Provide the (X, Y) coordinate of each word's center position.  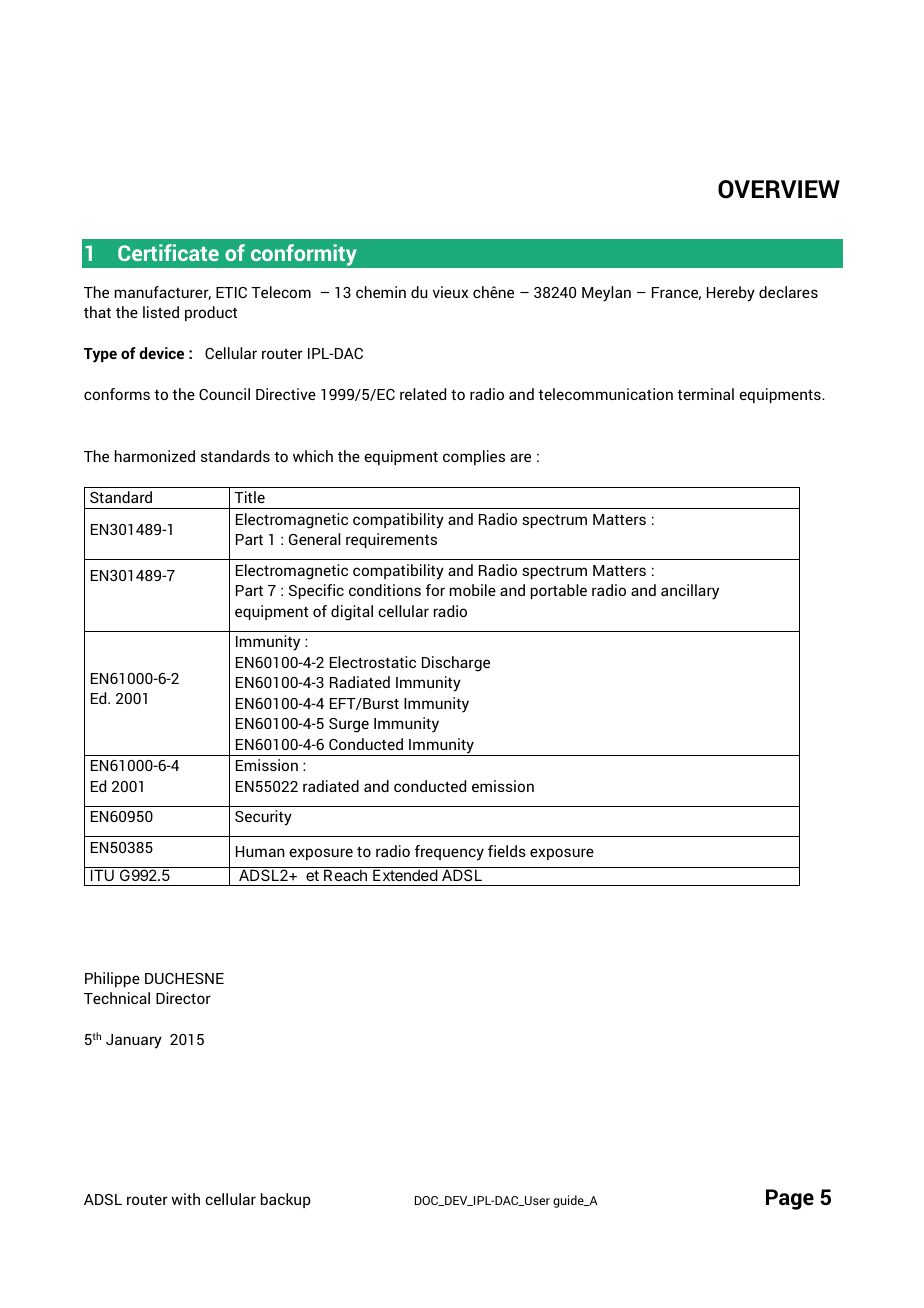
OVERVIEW (779, 189)
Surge (349, 725)
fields (507, 851)
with (185, 1199)
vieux (450, 292)
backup (286, 1200)
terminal (705, 394)
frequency (449, 853)
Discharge (456, 664)
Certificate (168, 252)
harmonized (155, 456)
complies (474, 457)
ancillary (690, 592)
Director (183, 998)
